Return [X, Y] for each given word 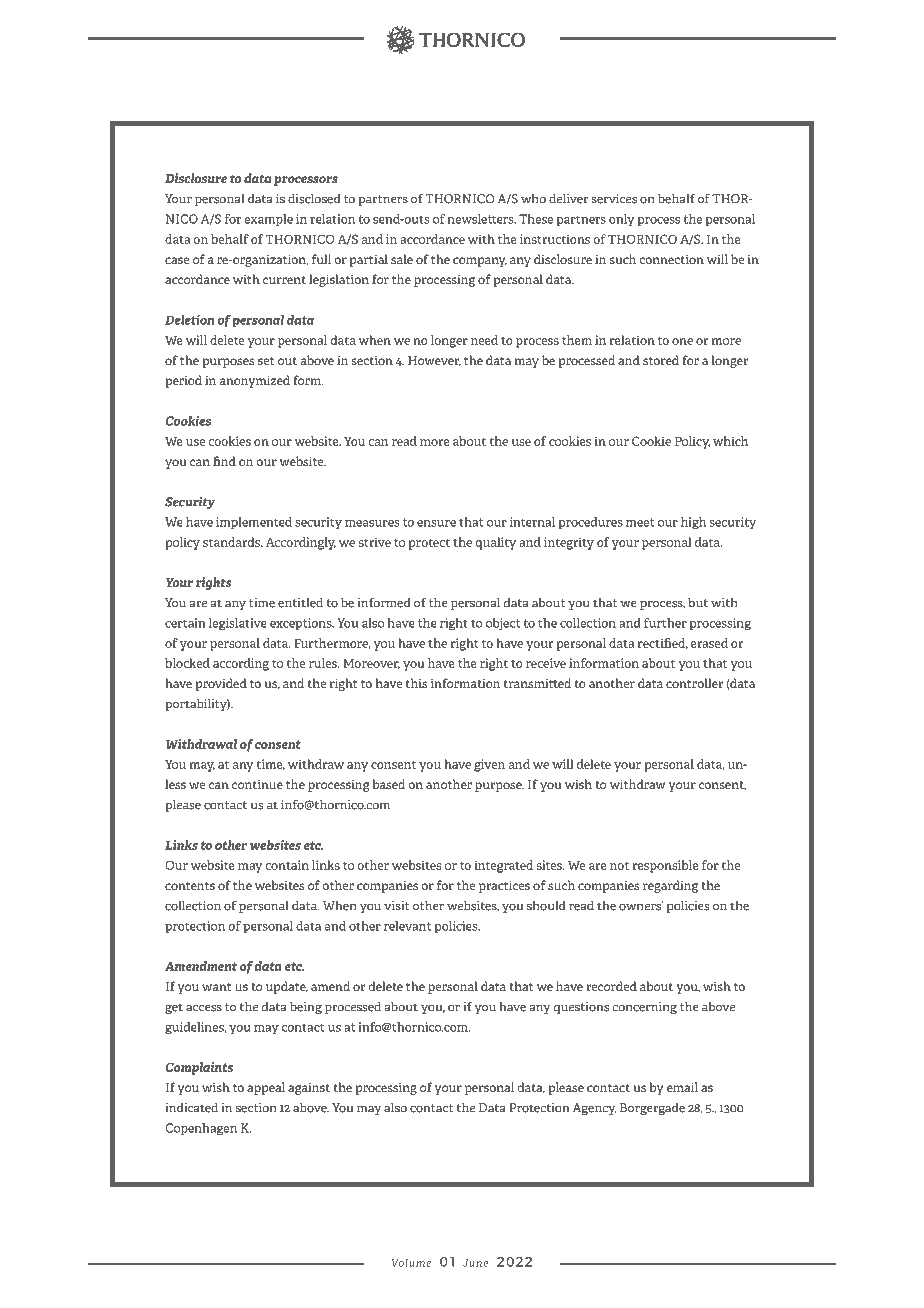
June [475, 1263]
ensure [436, 523]
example [269, 220]
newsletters [482, 219]
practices [504, 886]
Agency [594, 1109]
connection [672, 259]
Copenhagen [201, 1129]
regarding [670, 886]
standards [232, 542]
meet [640, 522]
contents [190, 886]
